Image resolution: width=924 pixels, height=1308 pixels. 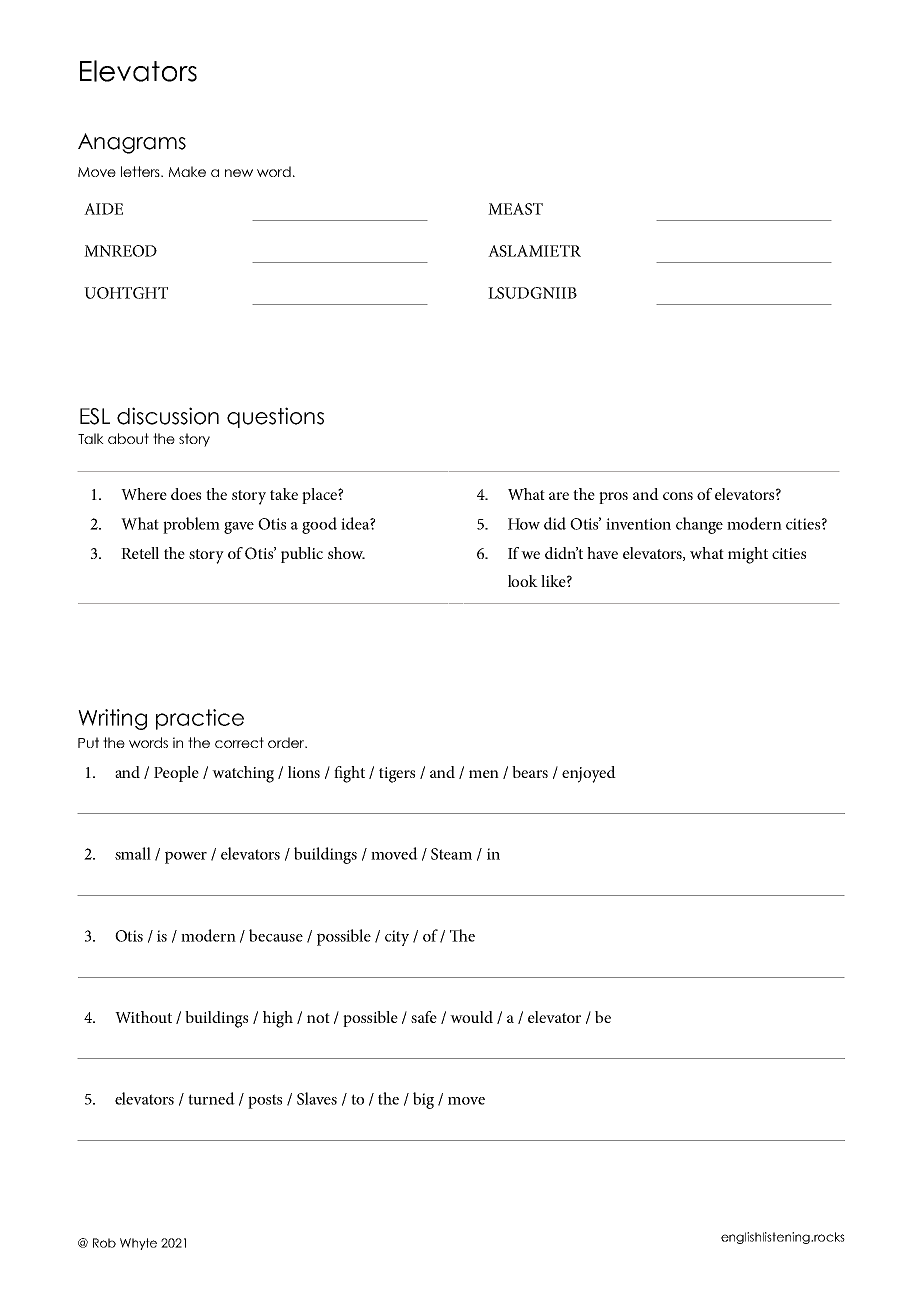 I want to click on practice, so click(x=200, y=719).
